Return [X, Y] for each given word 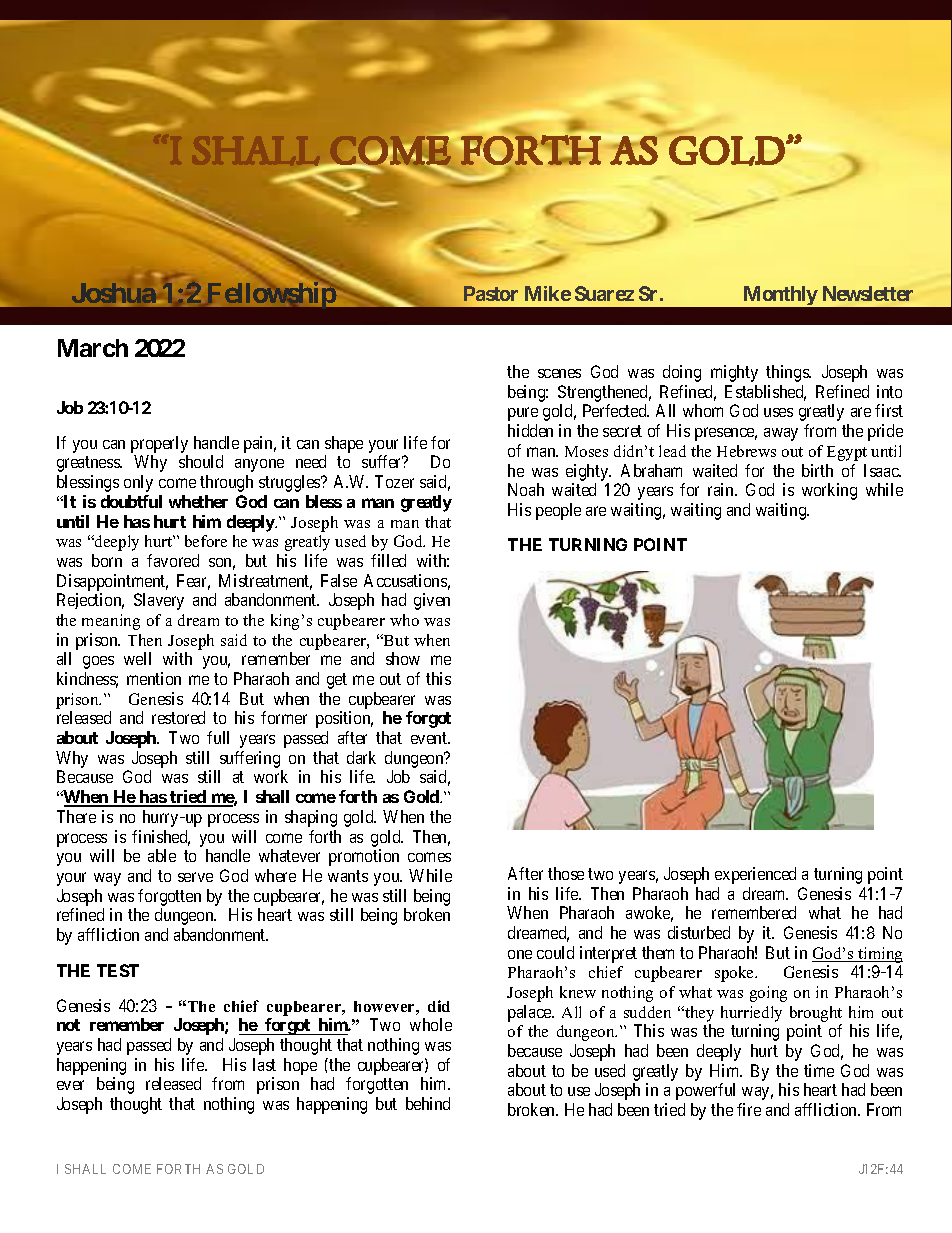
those [566, 873]
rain [722, 489]
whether [198, 501]
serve [195, 877]
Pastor [491, 293]
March [93, 348]
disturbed [699, 932]
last [264, 1064]
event [430, 738]
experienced [755, 875]
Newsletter [868, 293]
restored [178, 717]
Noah [526, 489]
